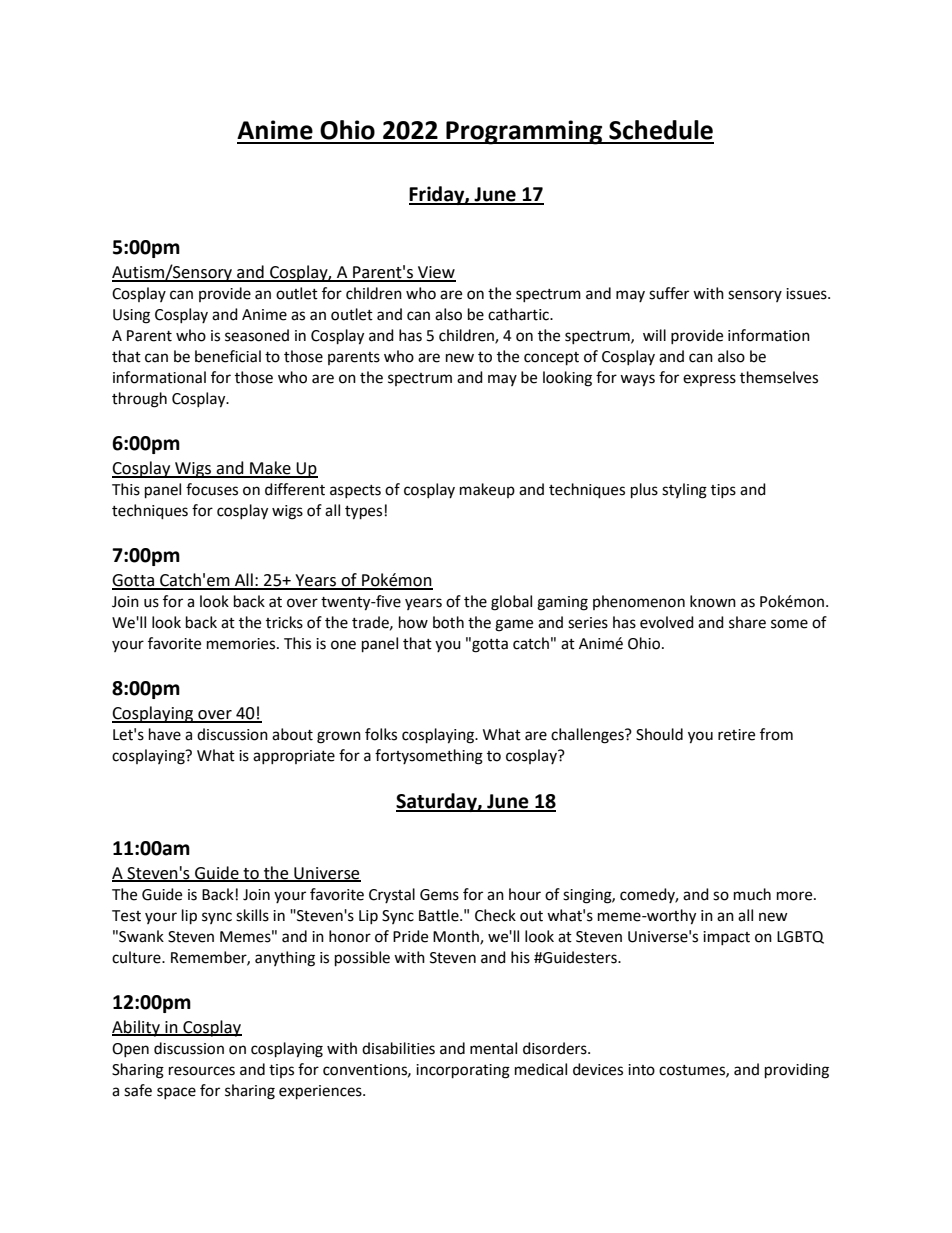 This screenshot has height=1233, width=952. What do you see at coordinates (202, 1071) in the screenshot?
I see `resources` at bounding box center [202, 1071].
